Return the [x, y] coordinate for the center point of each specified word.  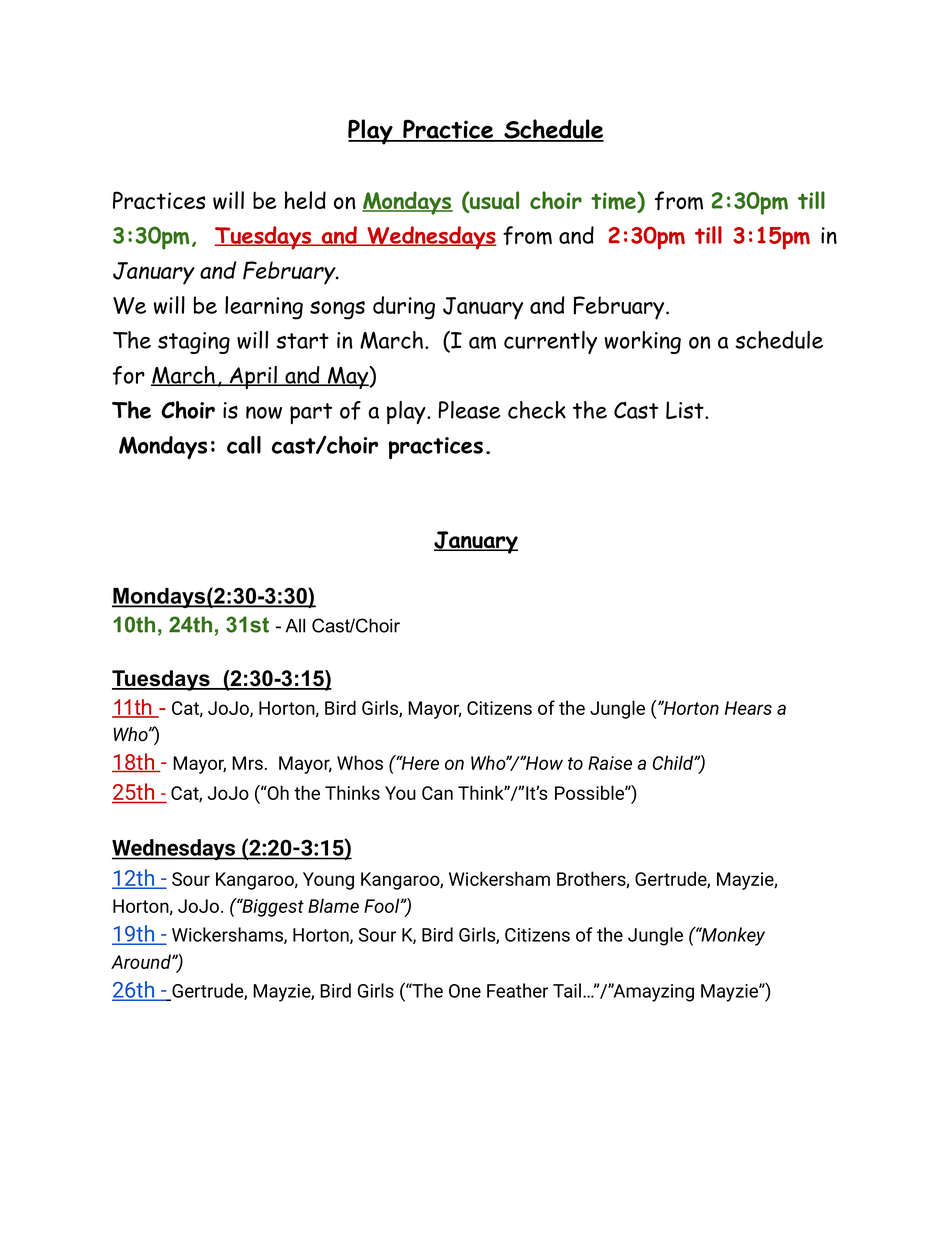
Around [142, 961]
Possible [590, 792]
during [404, 308]
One [465, 991]
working [642, 342]
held [305, 200]
